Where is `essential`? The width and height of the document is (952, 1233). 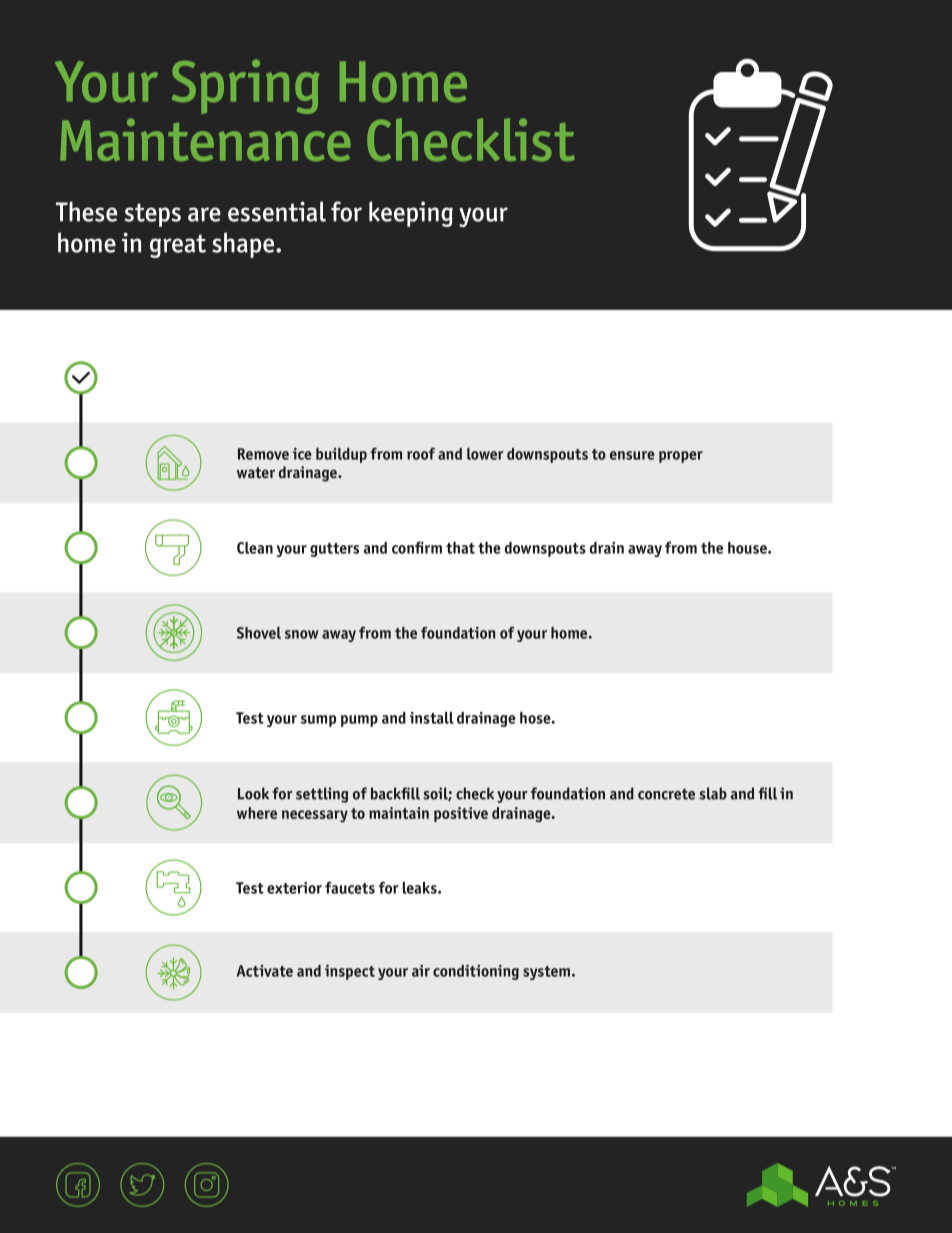 essential is located at coordinates (277, 211).
